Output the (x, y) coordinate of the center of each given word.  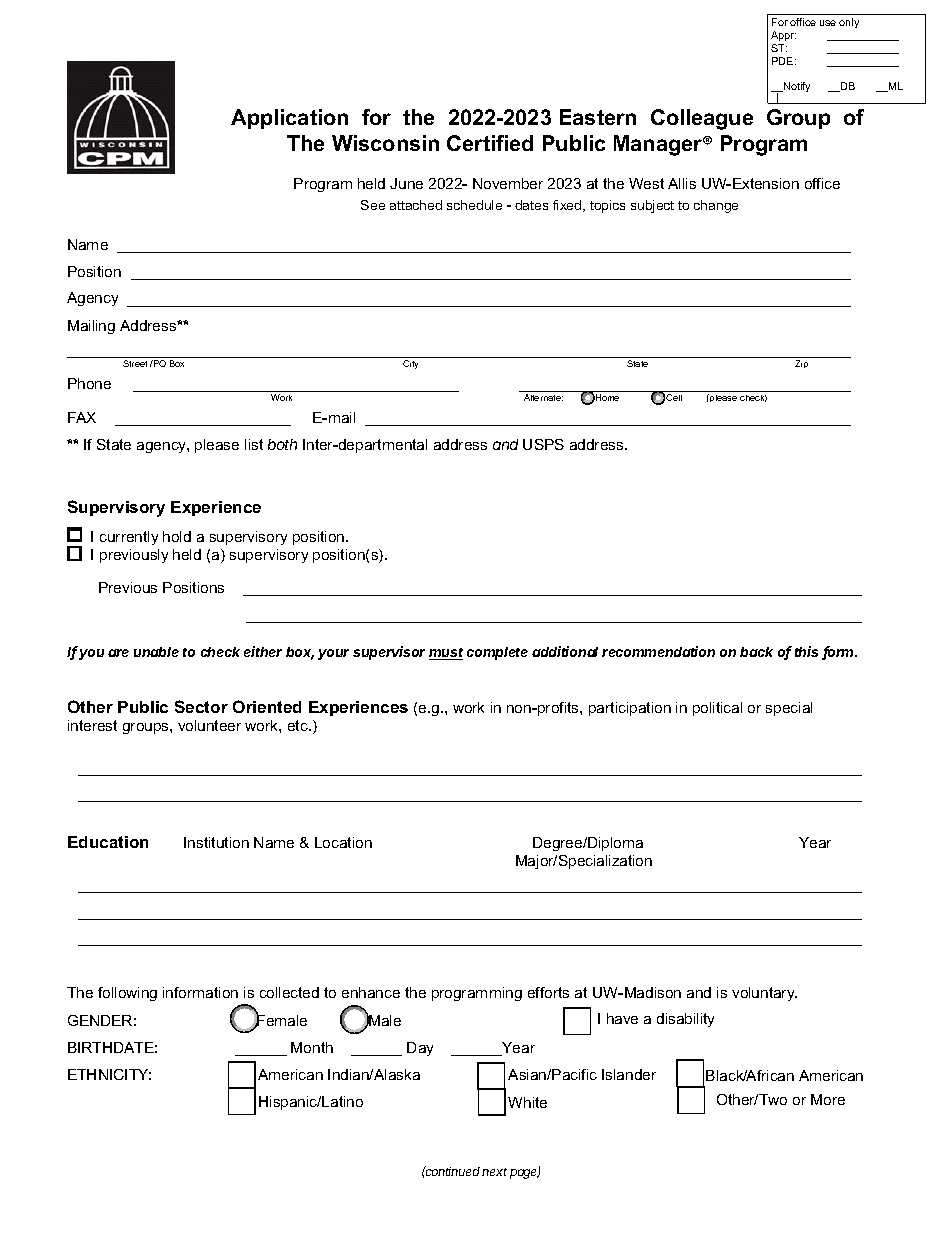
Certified (490, 143)
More (828, 1099)
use (828, 23)
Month (312, 1047)
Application (289, 119)
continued (453, 1171)
